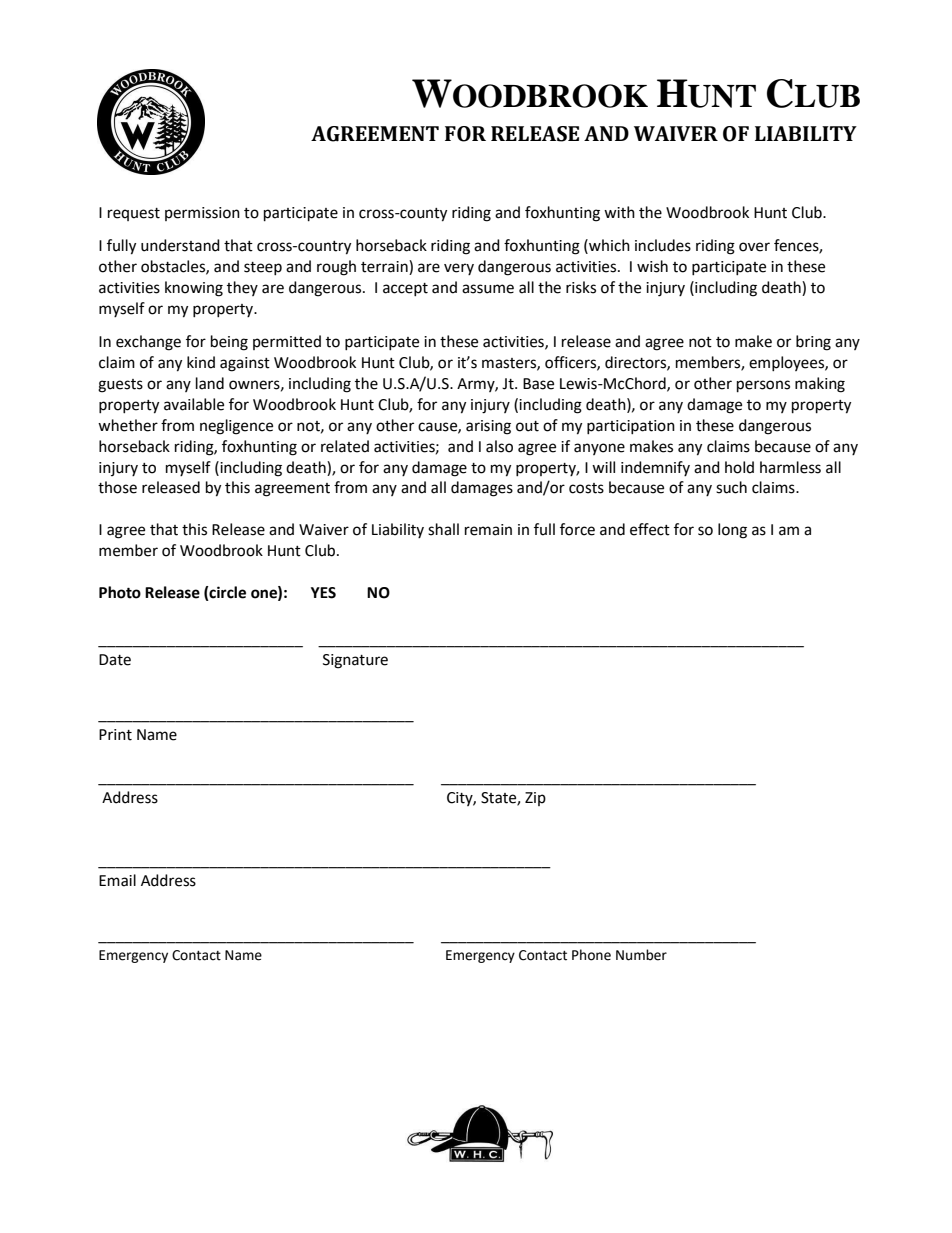 The height and width of the document is (1233, 952). I want to click on negligence, so click(236, 427).
